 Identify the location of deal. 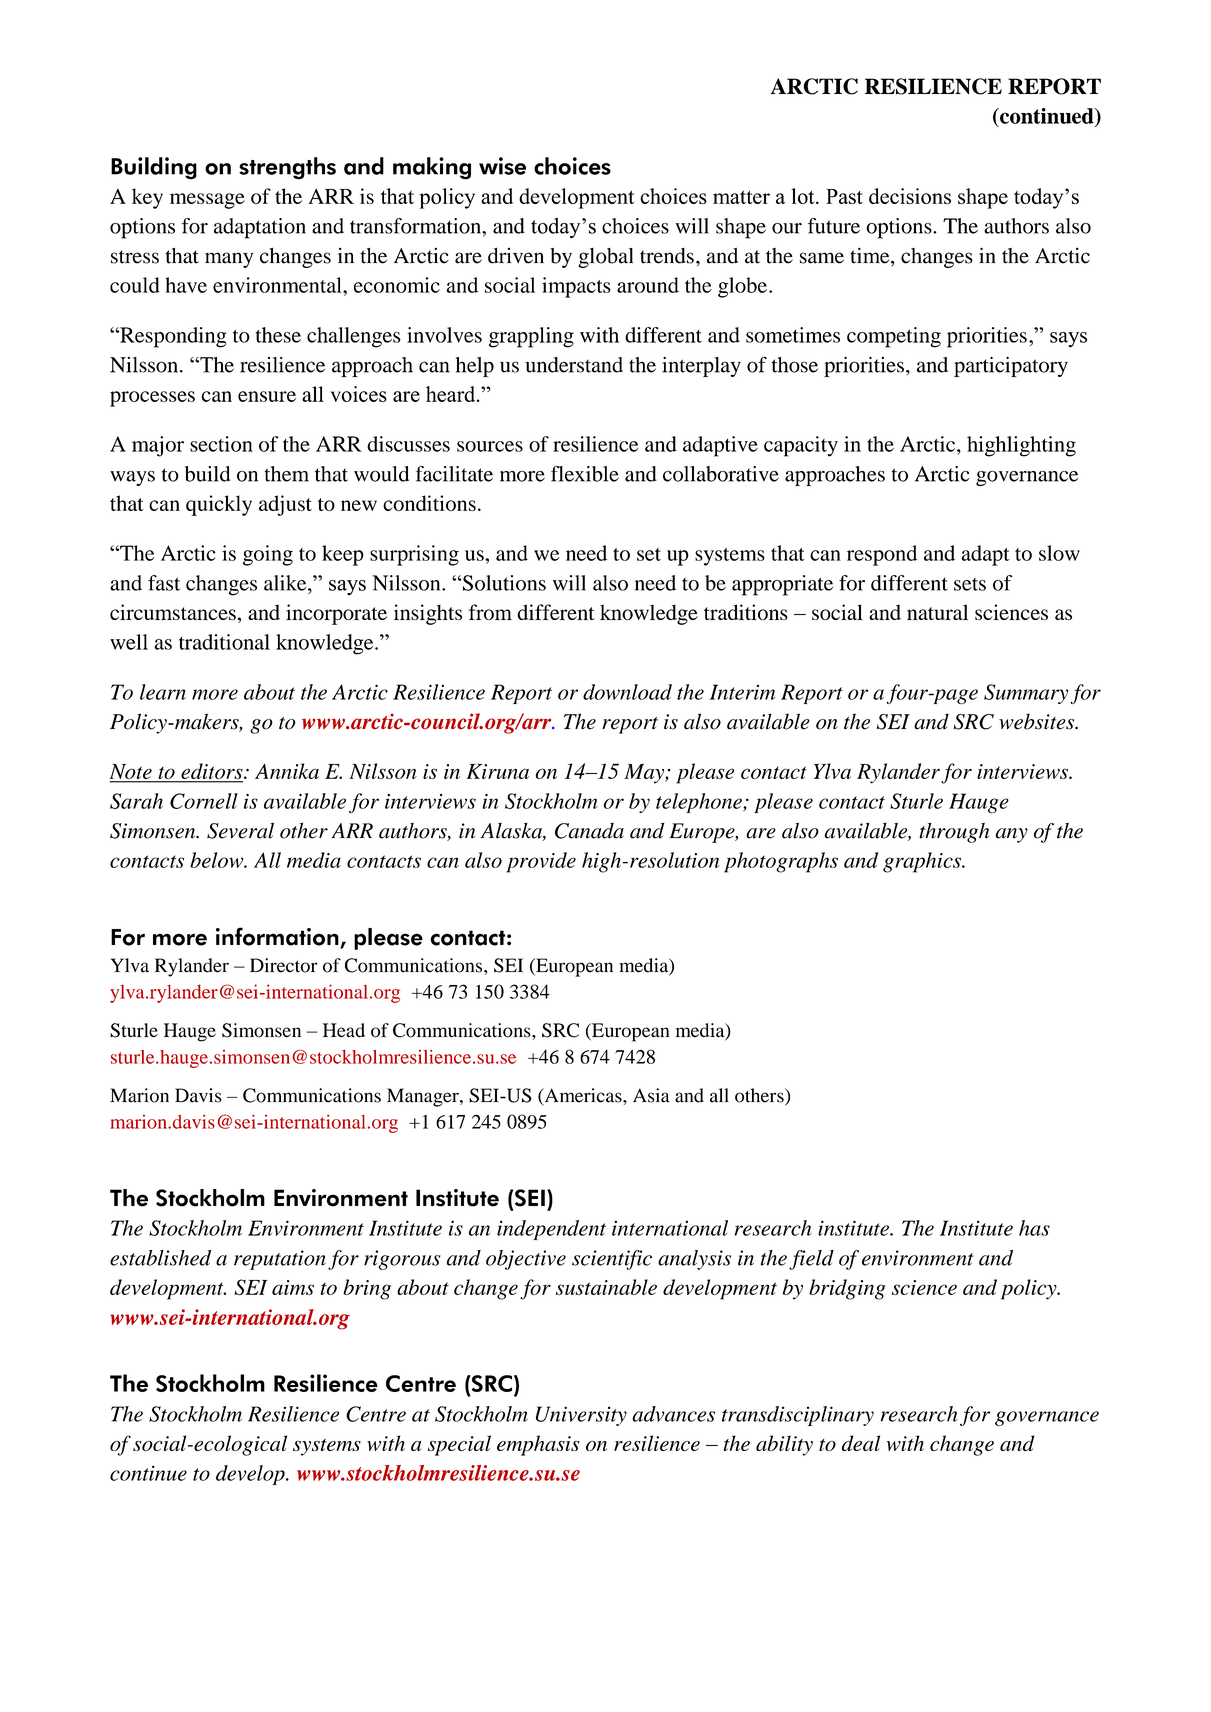
(861, 1443).
